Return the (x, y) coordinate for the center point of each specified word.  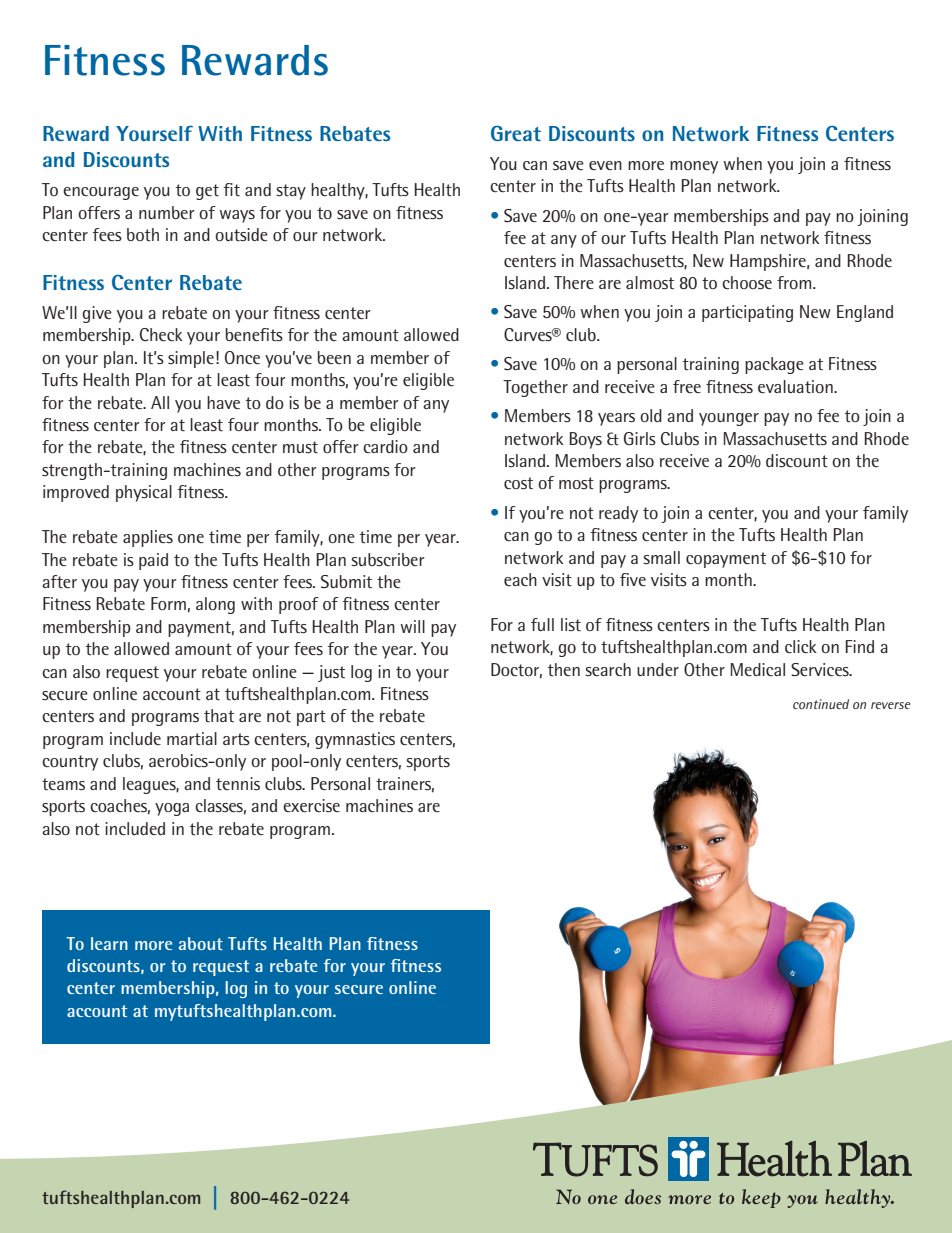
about (201, 943)
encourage (101, 193)
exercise (311, 806)
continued (821, 704)
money (694, 167)
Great (516, 133)
